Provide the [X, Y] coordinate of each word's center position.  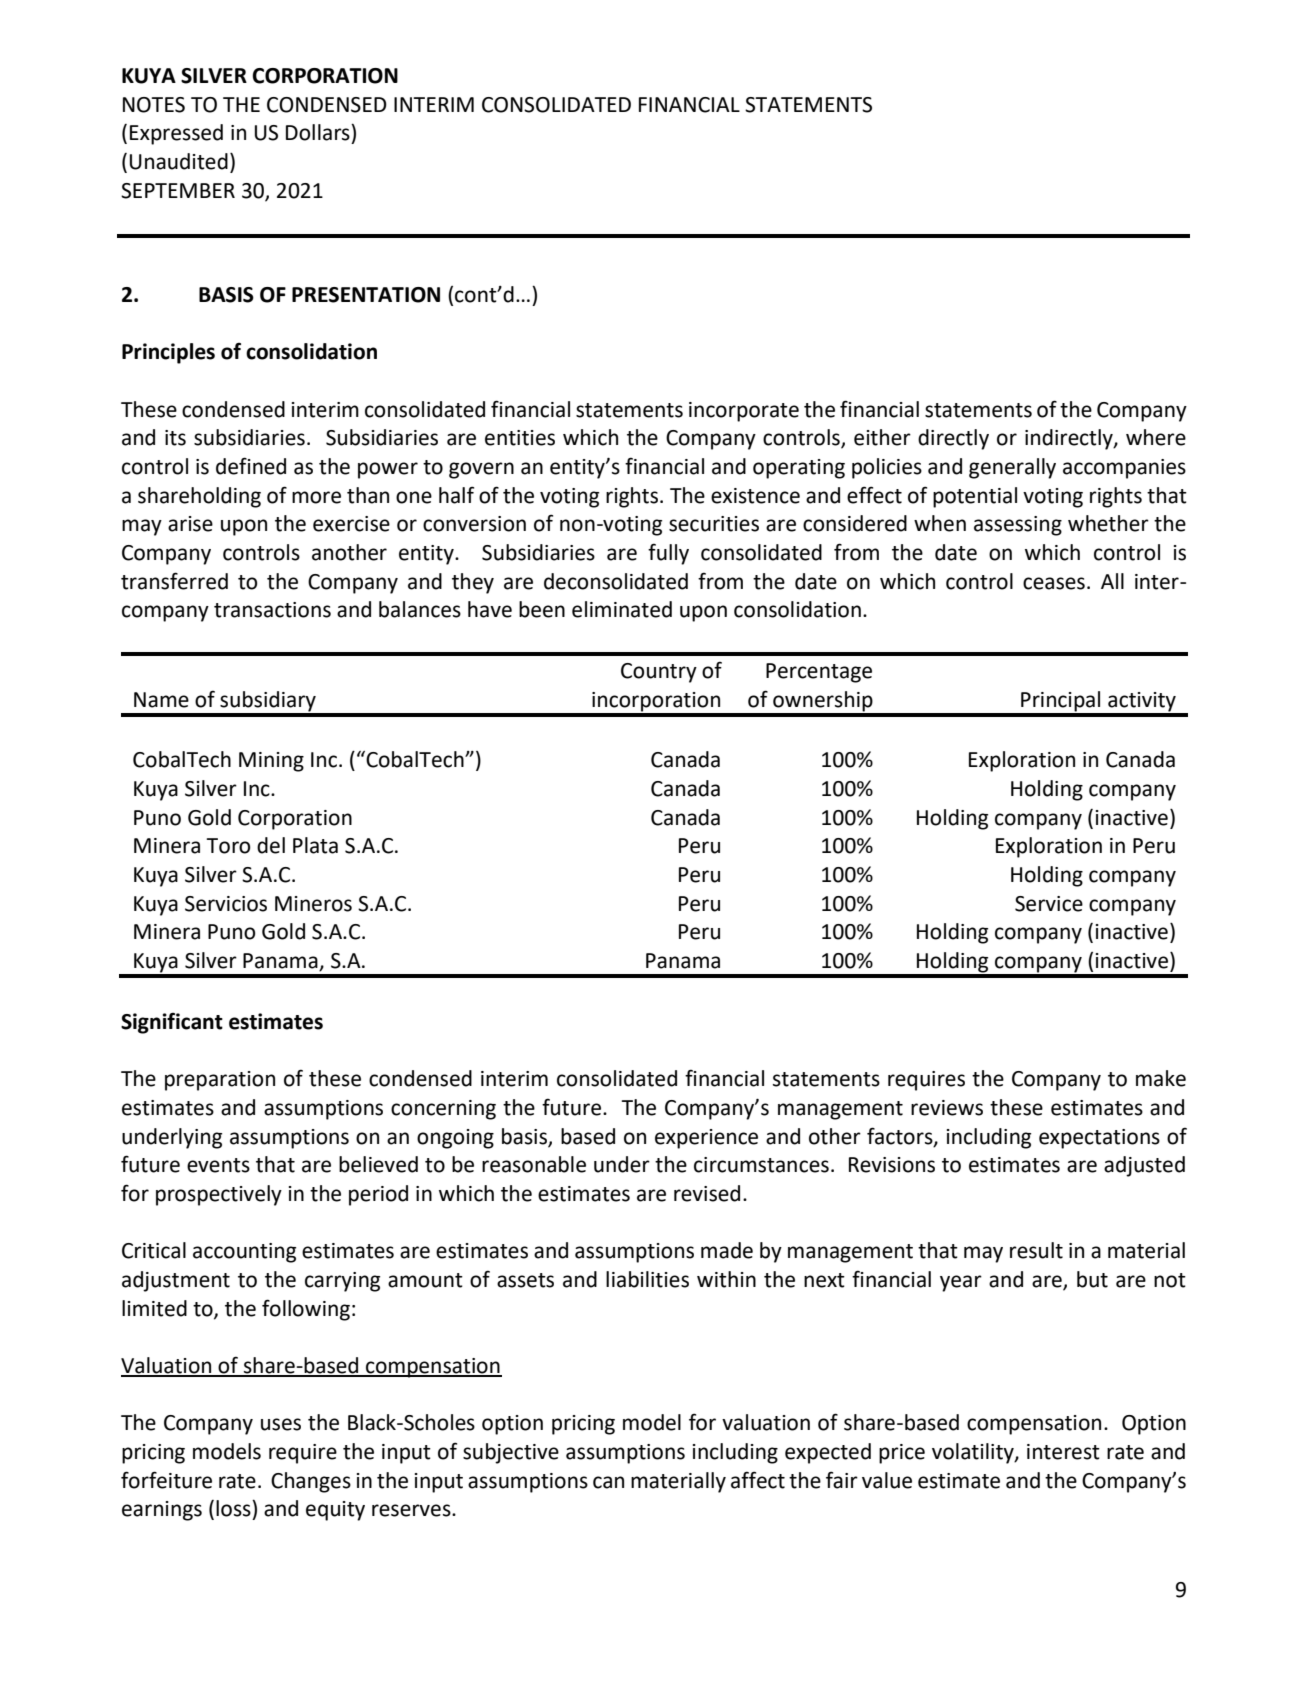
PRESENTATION [366, 295]
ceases [1054, 583]
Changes [311, 1482]
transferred [174, 581]
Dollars [319, 132]
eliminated [622, 609]
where [1156, 437]
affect [758, 1480]
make [1161, 1078]
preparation [220, 1081]
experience [706, 1139]
